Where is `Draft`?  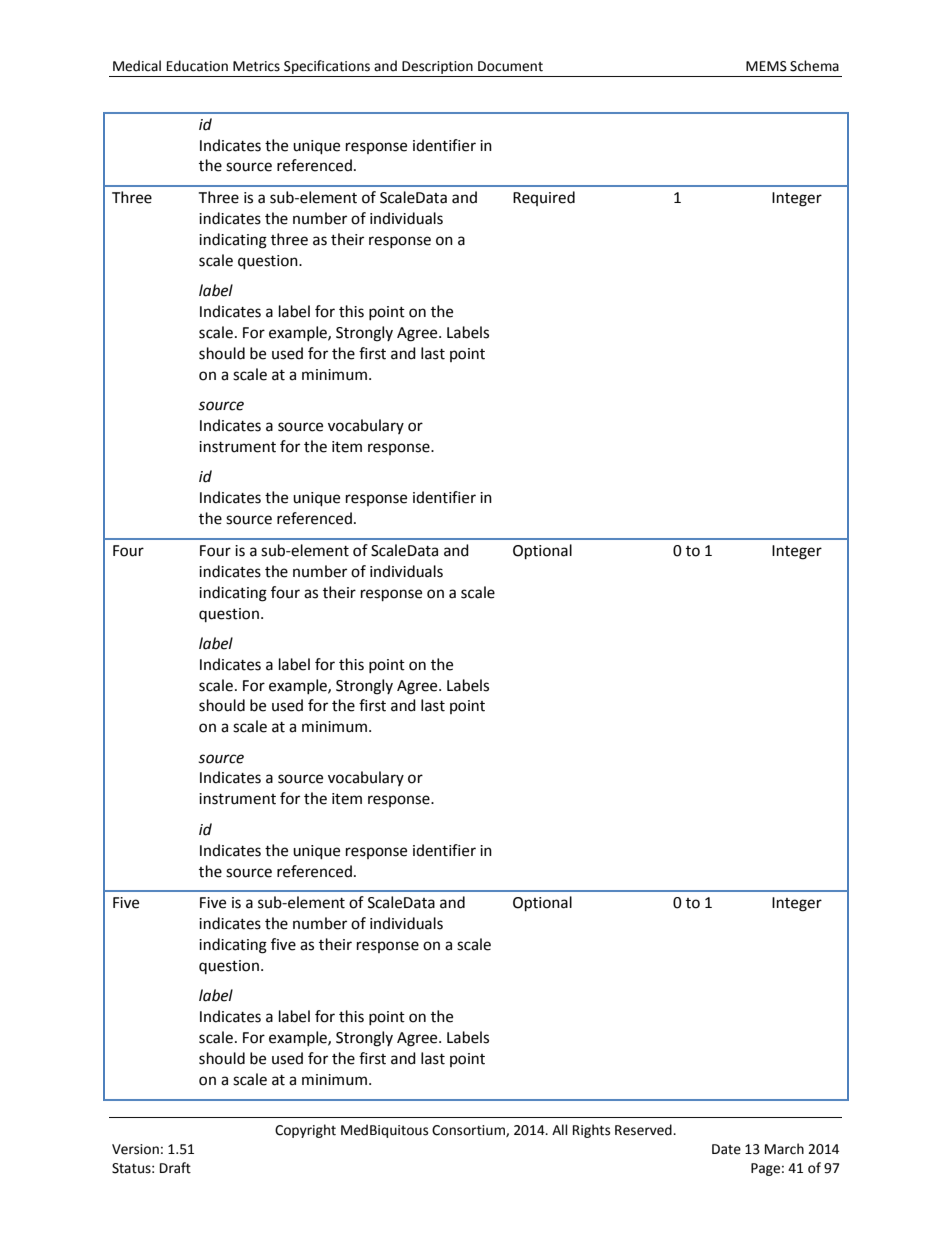 Draft is located at coordinates (175, 1168).
